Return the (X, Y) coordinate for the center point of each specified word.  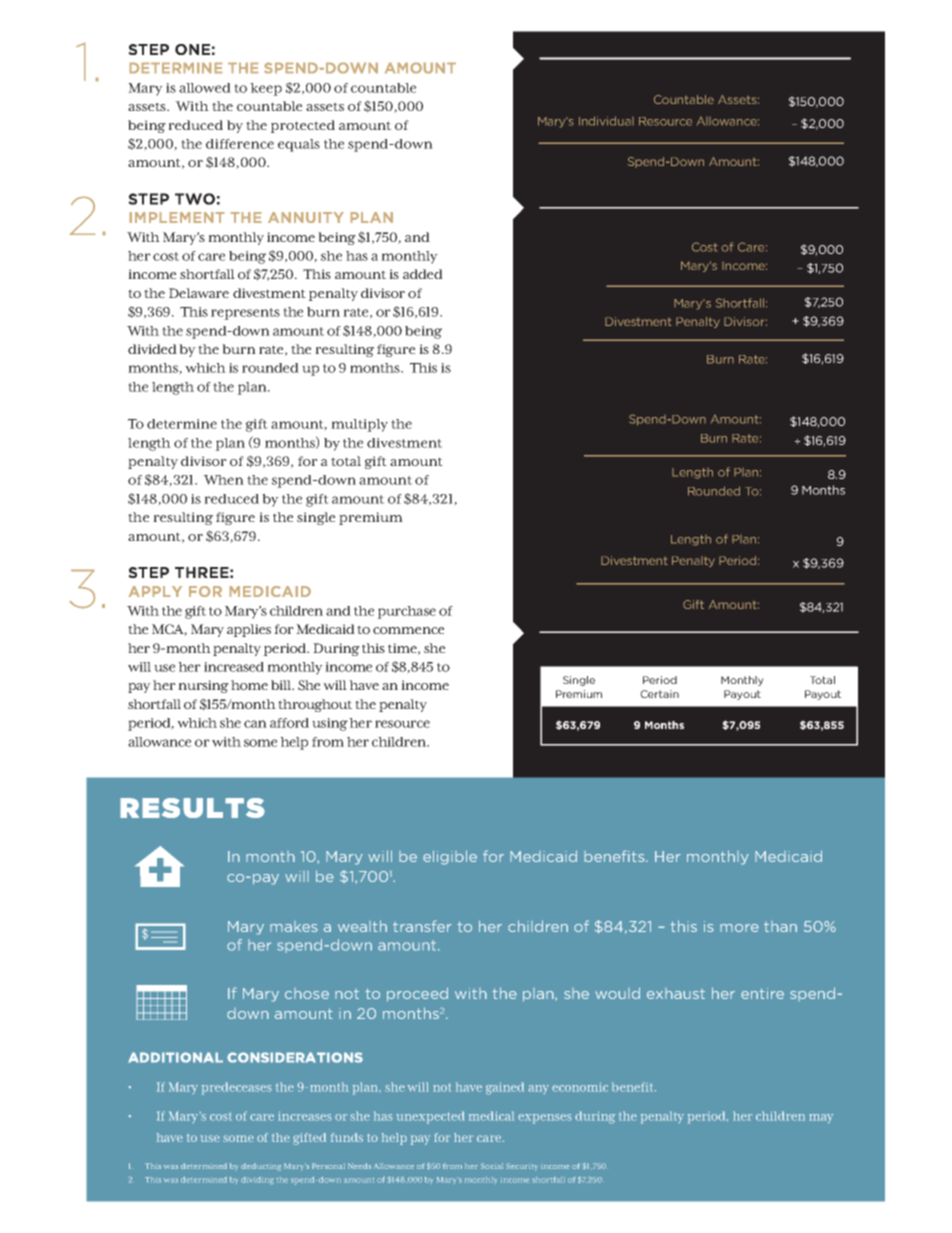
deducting (261, 1167)
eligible (450, 857)
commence (408, 631)
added (423, 274)
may (821, 1119)
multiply (359, 425)
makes (294, 926)
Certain (659, 694)
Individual (606, 121)
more (739, 928)
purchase (406, 612)
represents (245, 314)
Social (492, 1166)
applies (249, 630)
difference (240, 144)
